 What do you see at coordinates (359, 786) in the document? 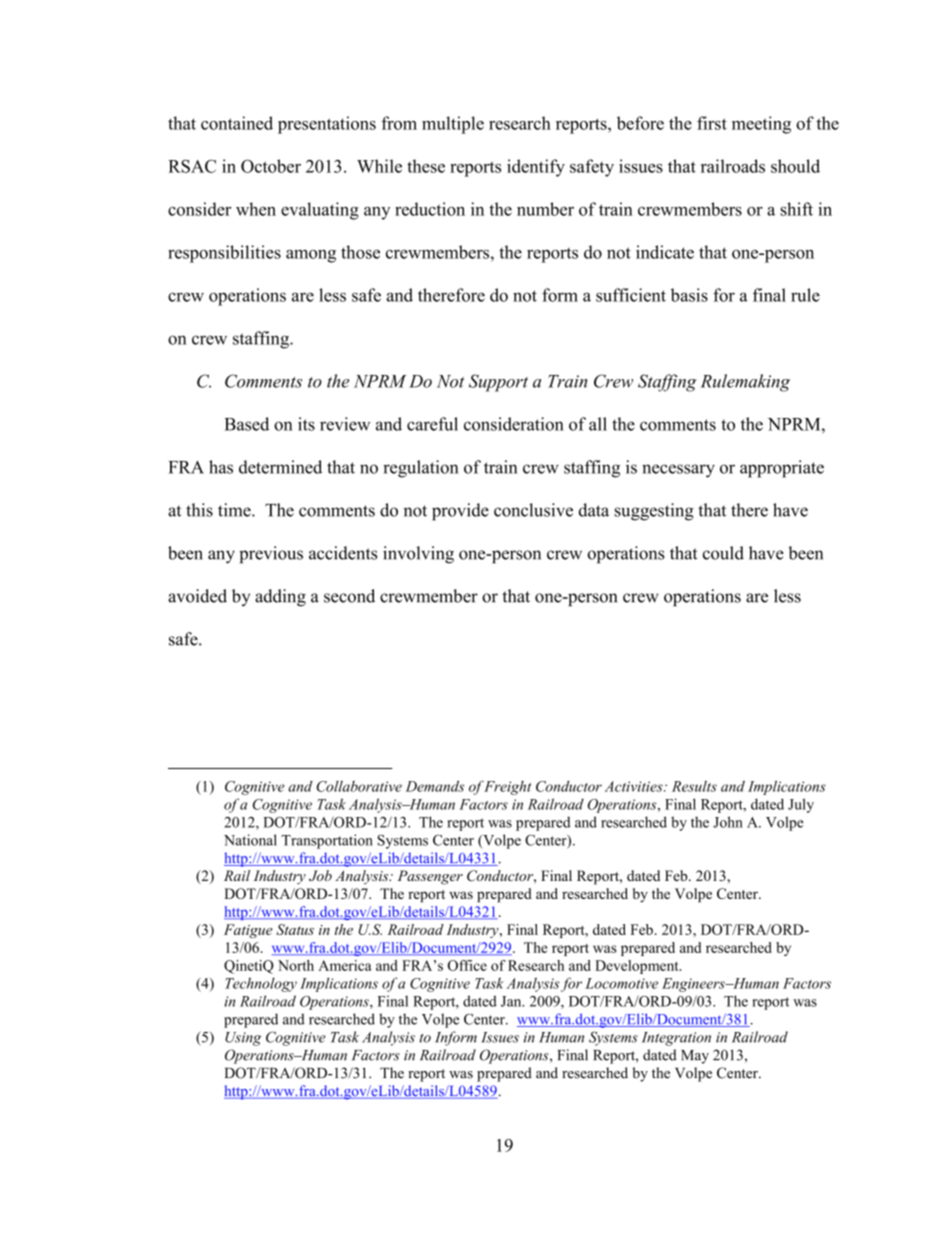
I see `Collaborative` at bounding box center [359, 786].
